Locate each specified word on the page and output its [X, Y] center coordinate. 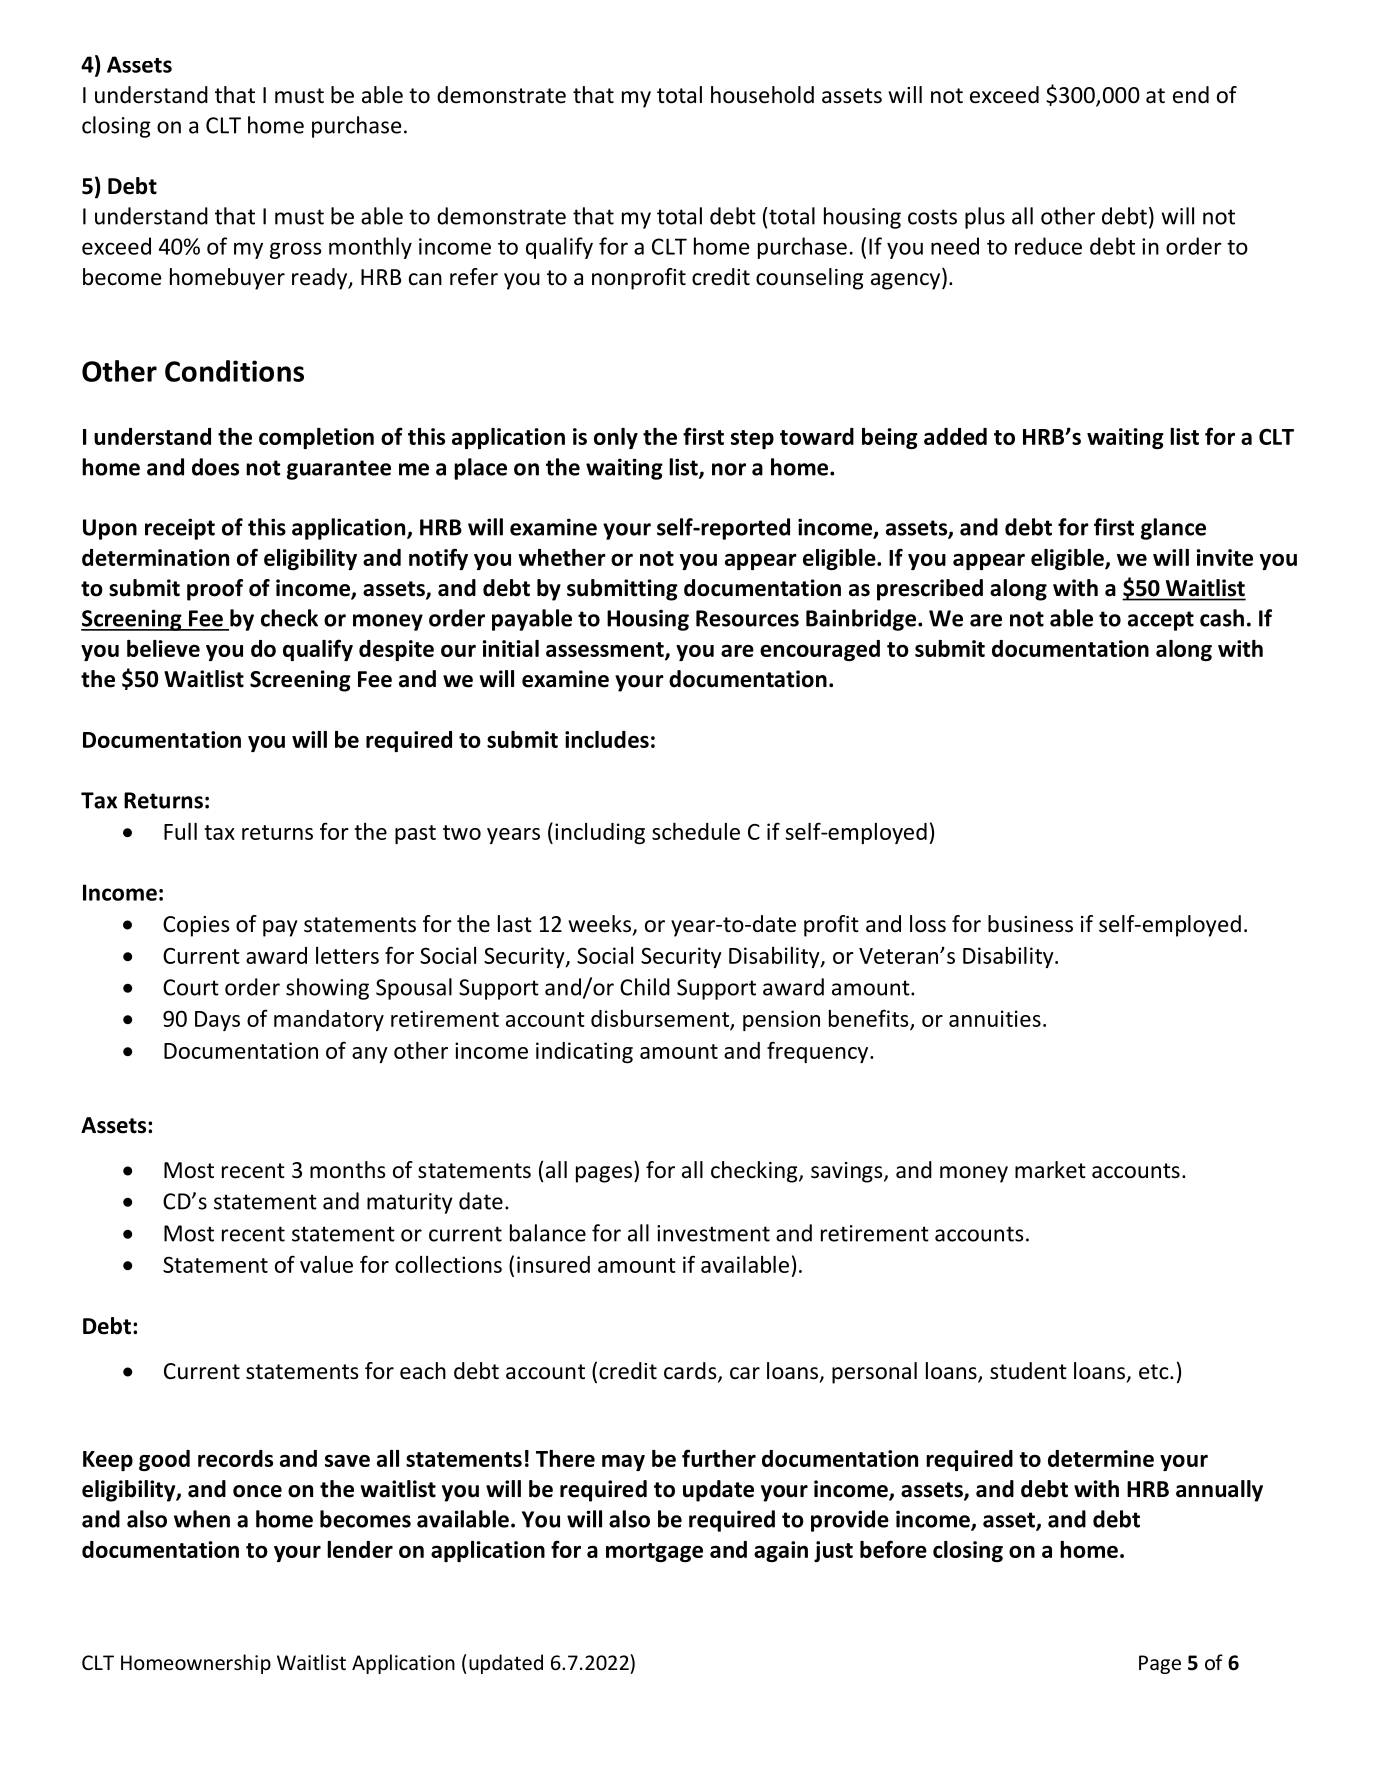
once [257, 1491]
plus [985, 218]
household [762, 95]
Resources [747, 618]
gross [296, 250]
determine [1101, 1458]
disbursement [661, 1019]
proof [215, 590]
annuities [995, 1018]
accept [1161, 621]
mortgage [654, 1552]
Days [217, 1021]
